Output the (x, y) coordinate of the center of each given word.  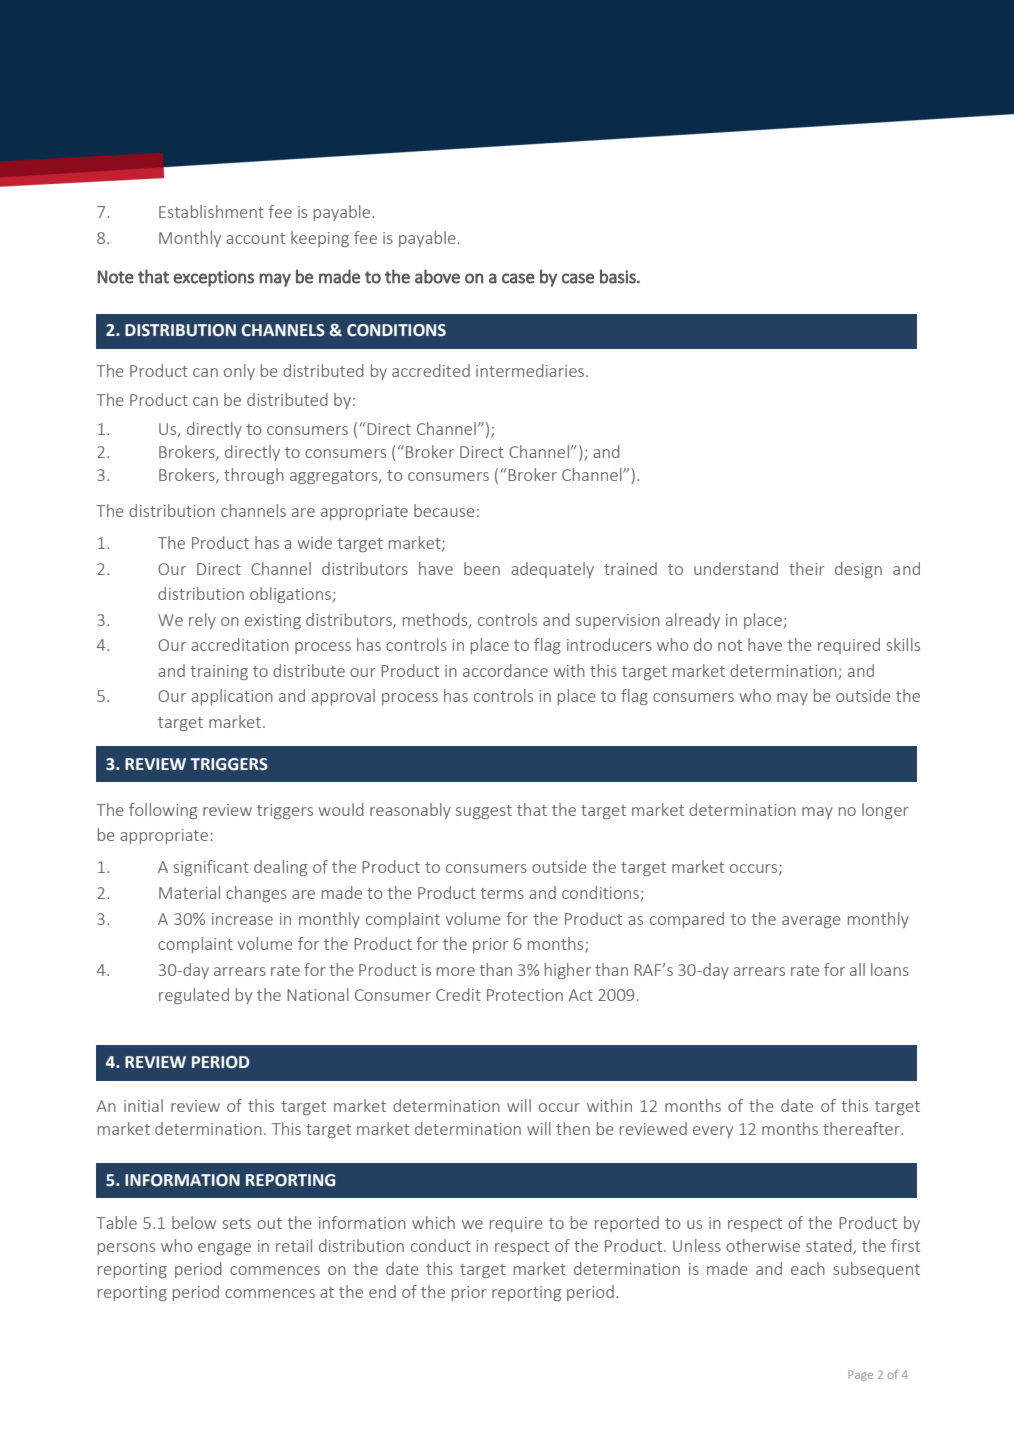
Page (860, 1375)
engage (224, 1249)
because (444, 510)
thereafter (862, 1128)
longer (885, 811)
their (807, 568)
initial (143, 1105)
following (163, 811)
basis (619, 276)
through (254, 476)
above (437, 276)
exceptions (213, 278)
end (382, 1291)
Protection (525, 995)
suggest (484, 812)
